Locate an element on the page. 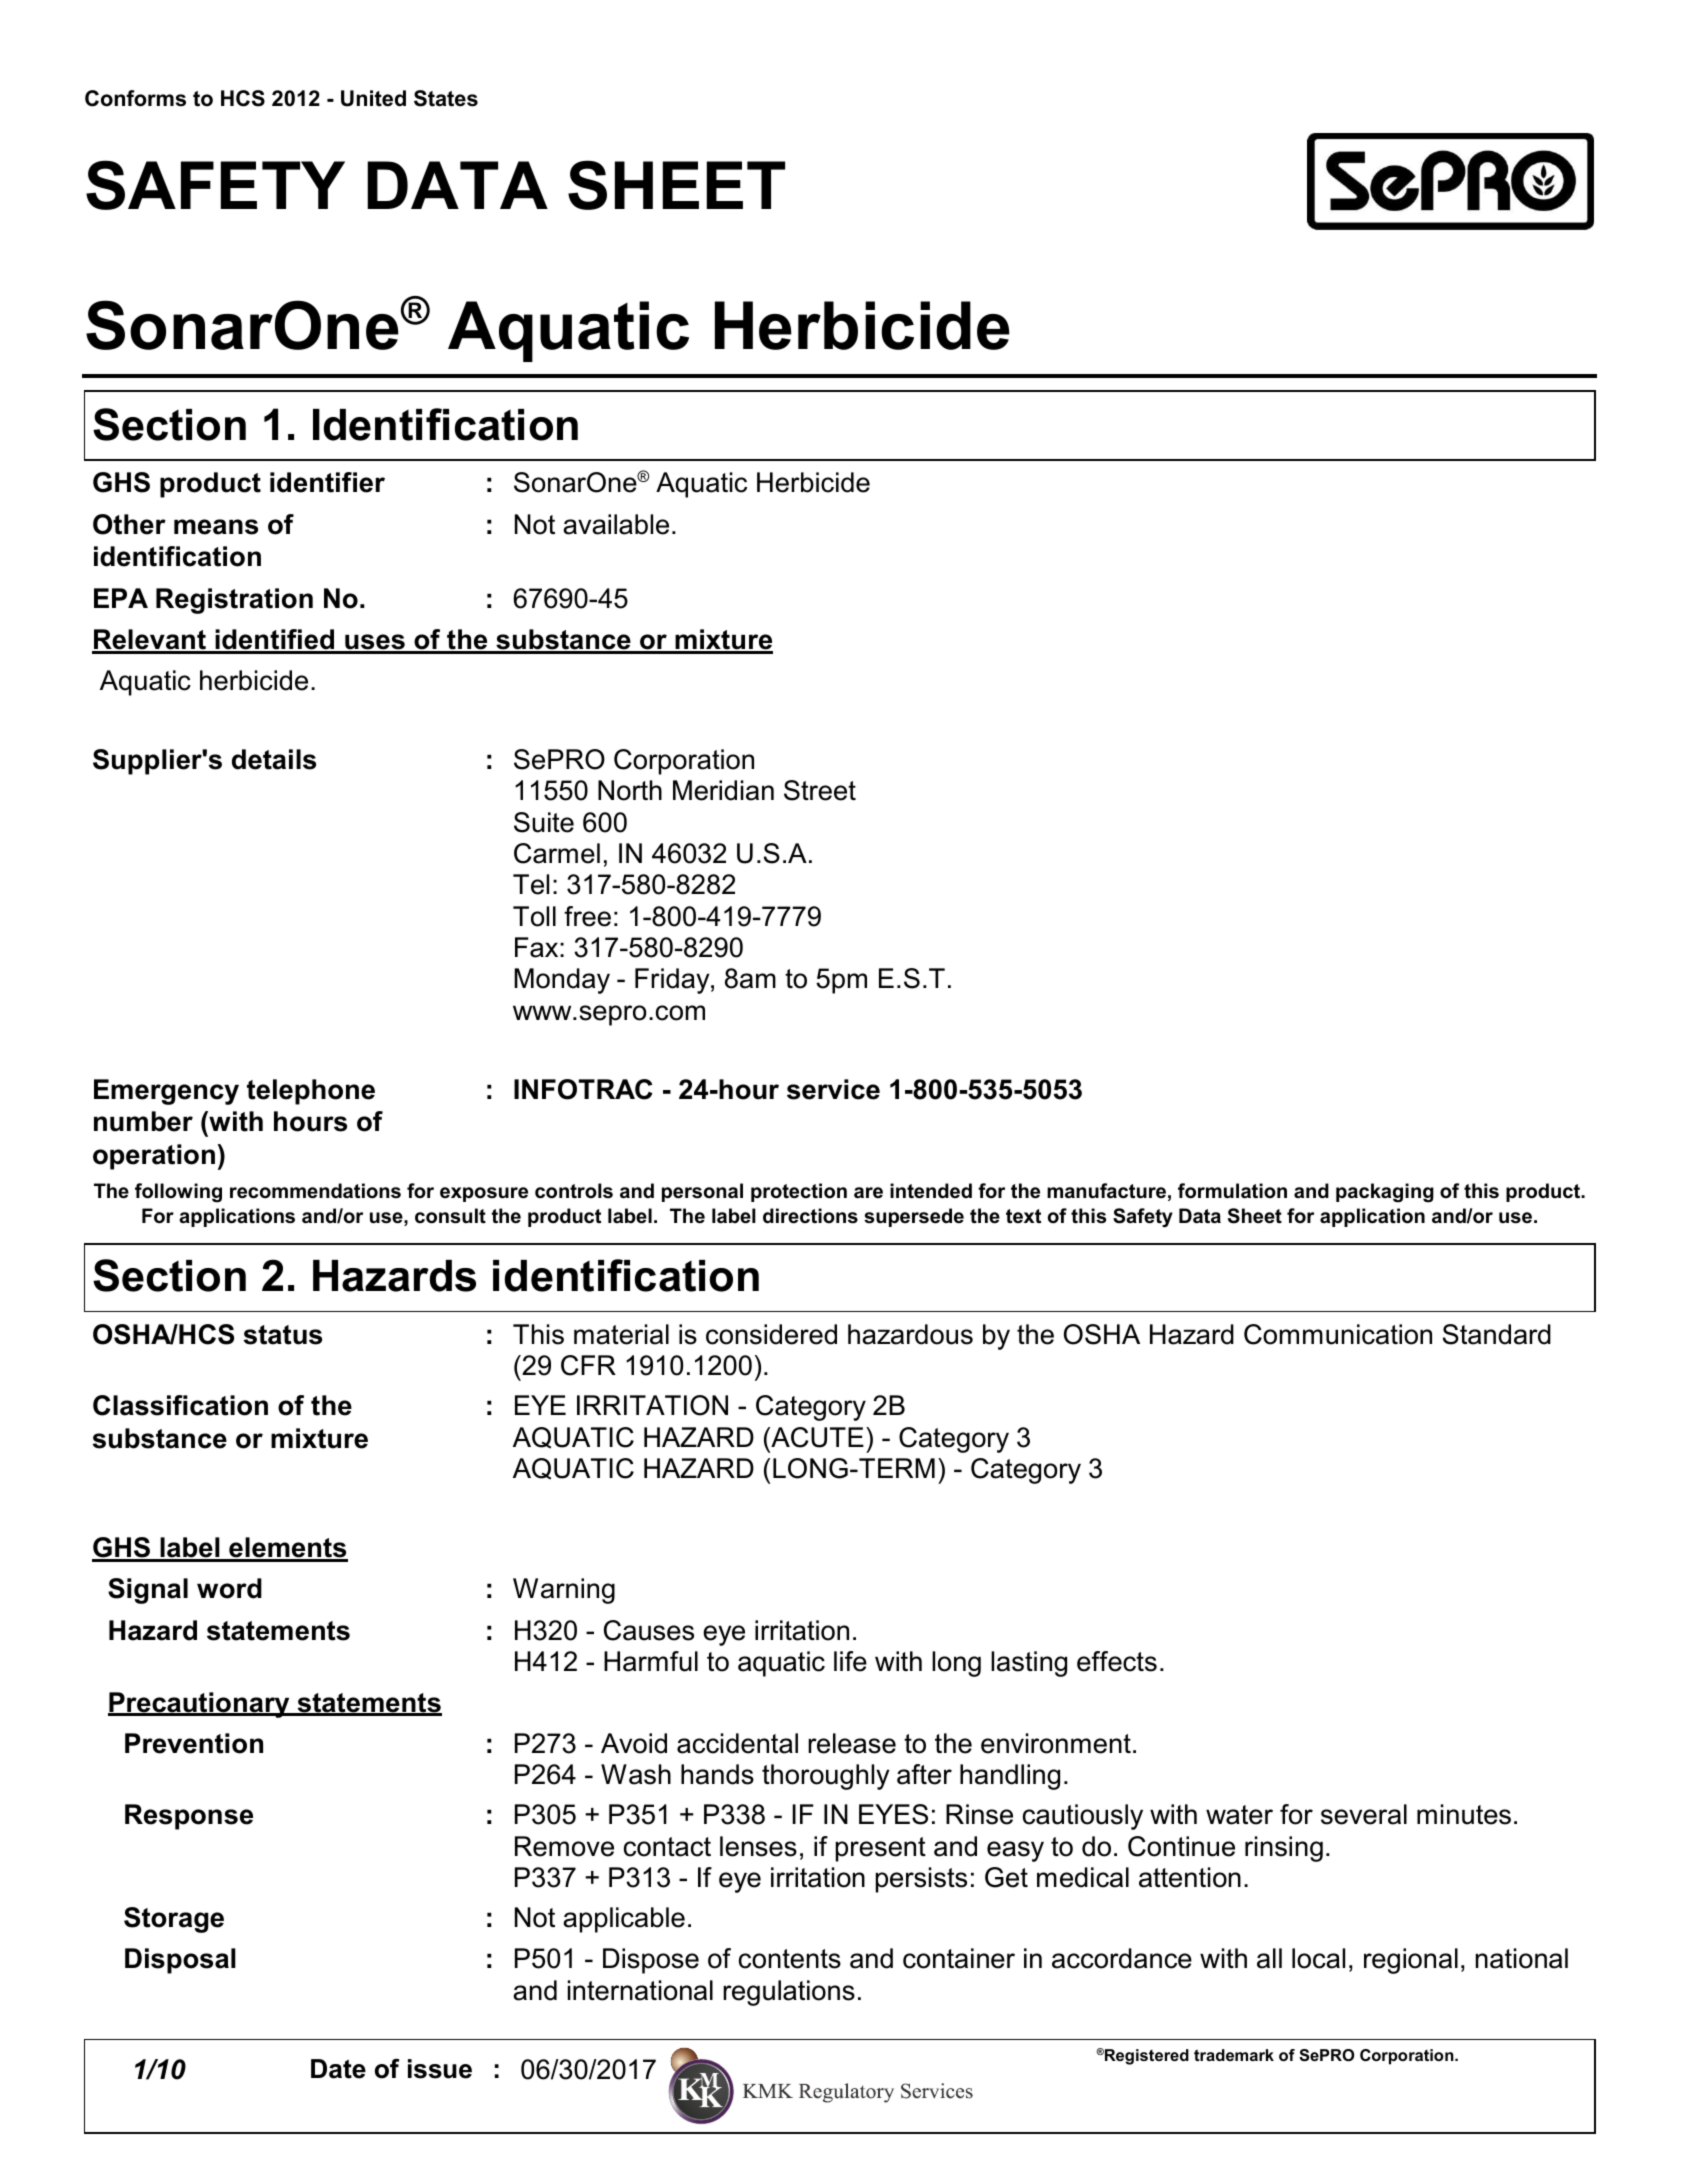 This page has height=2175, width=1681. Meridian is located at coordinates (723, 790).
